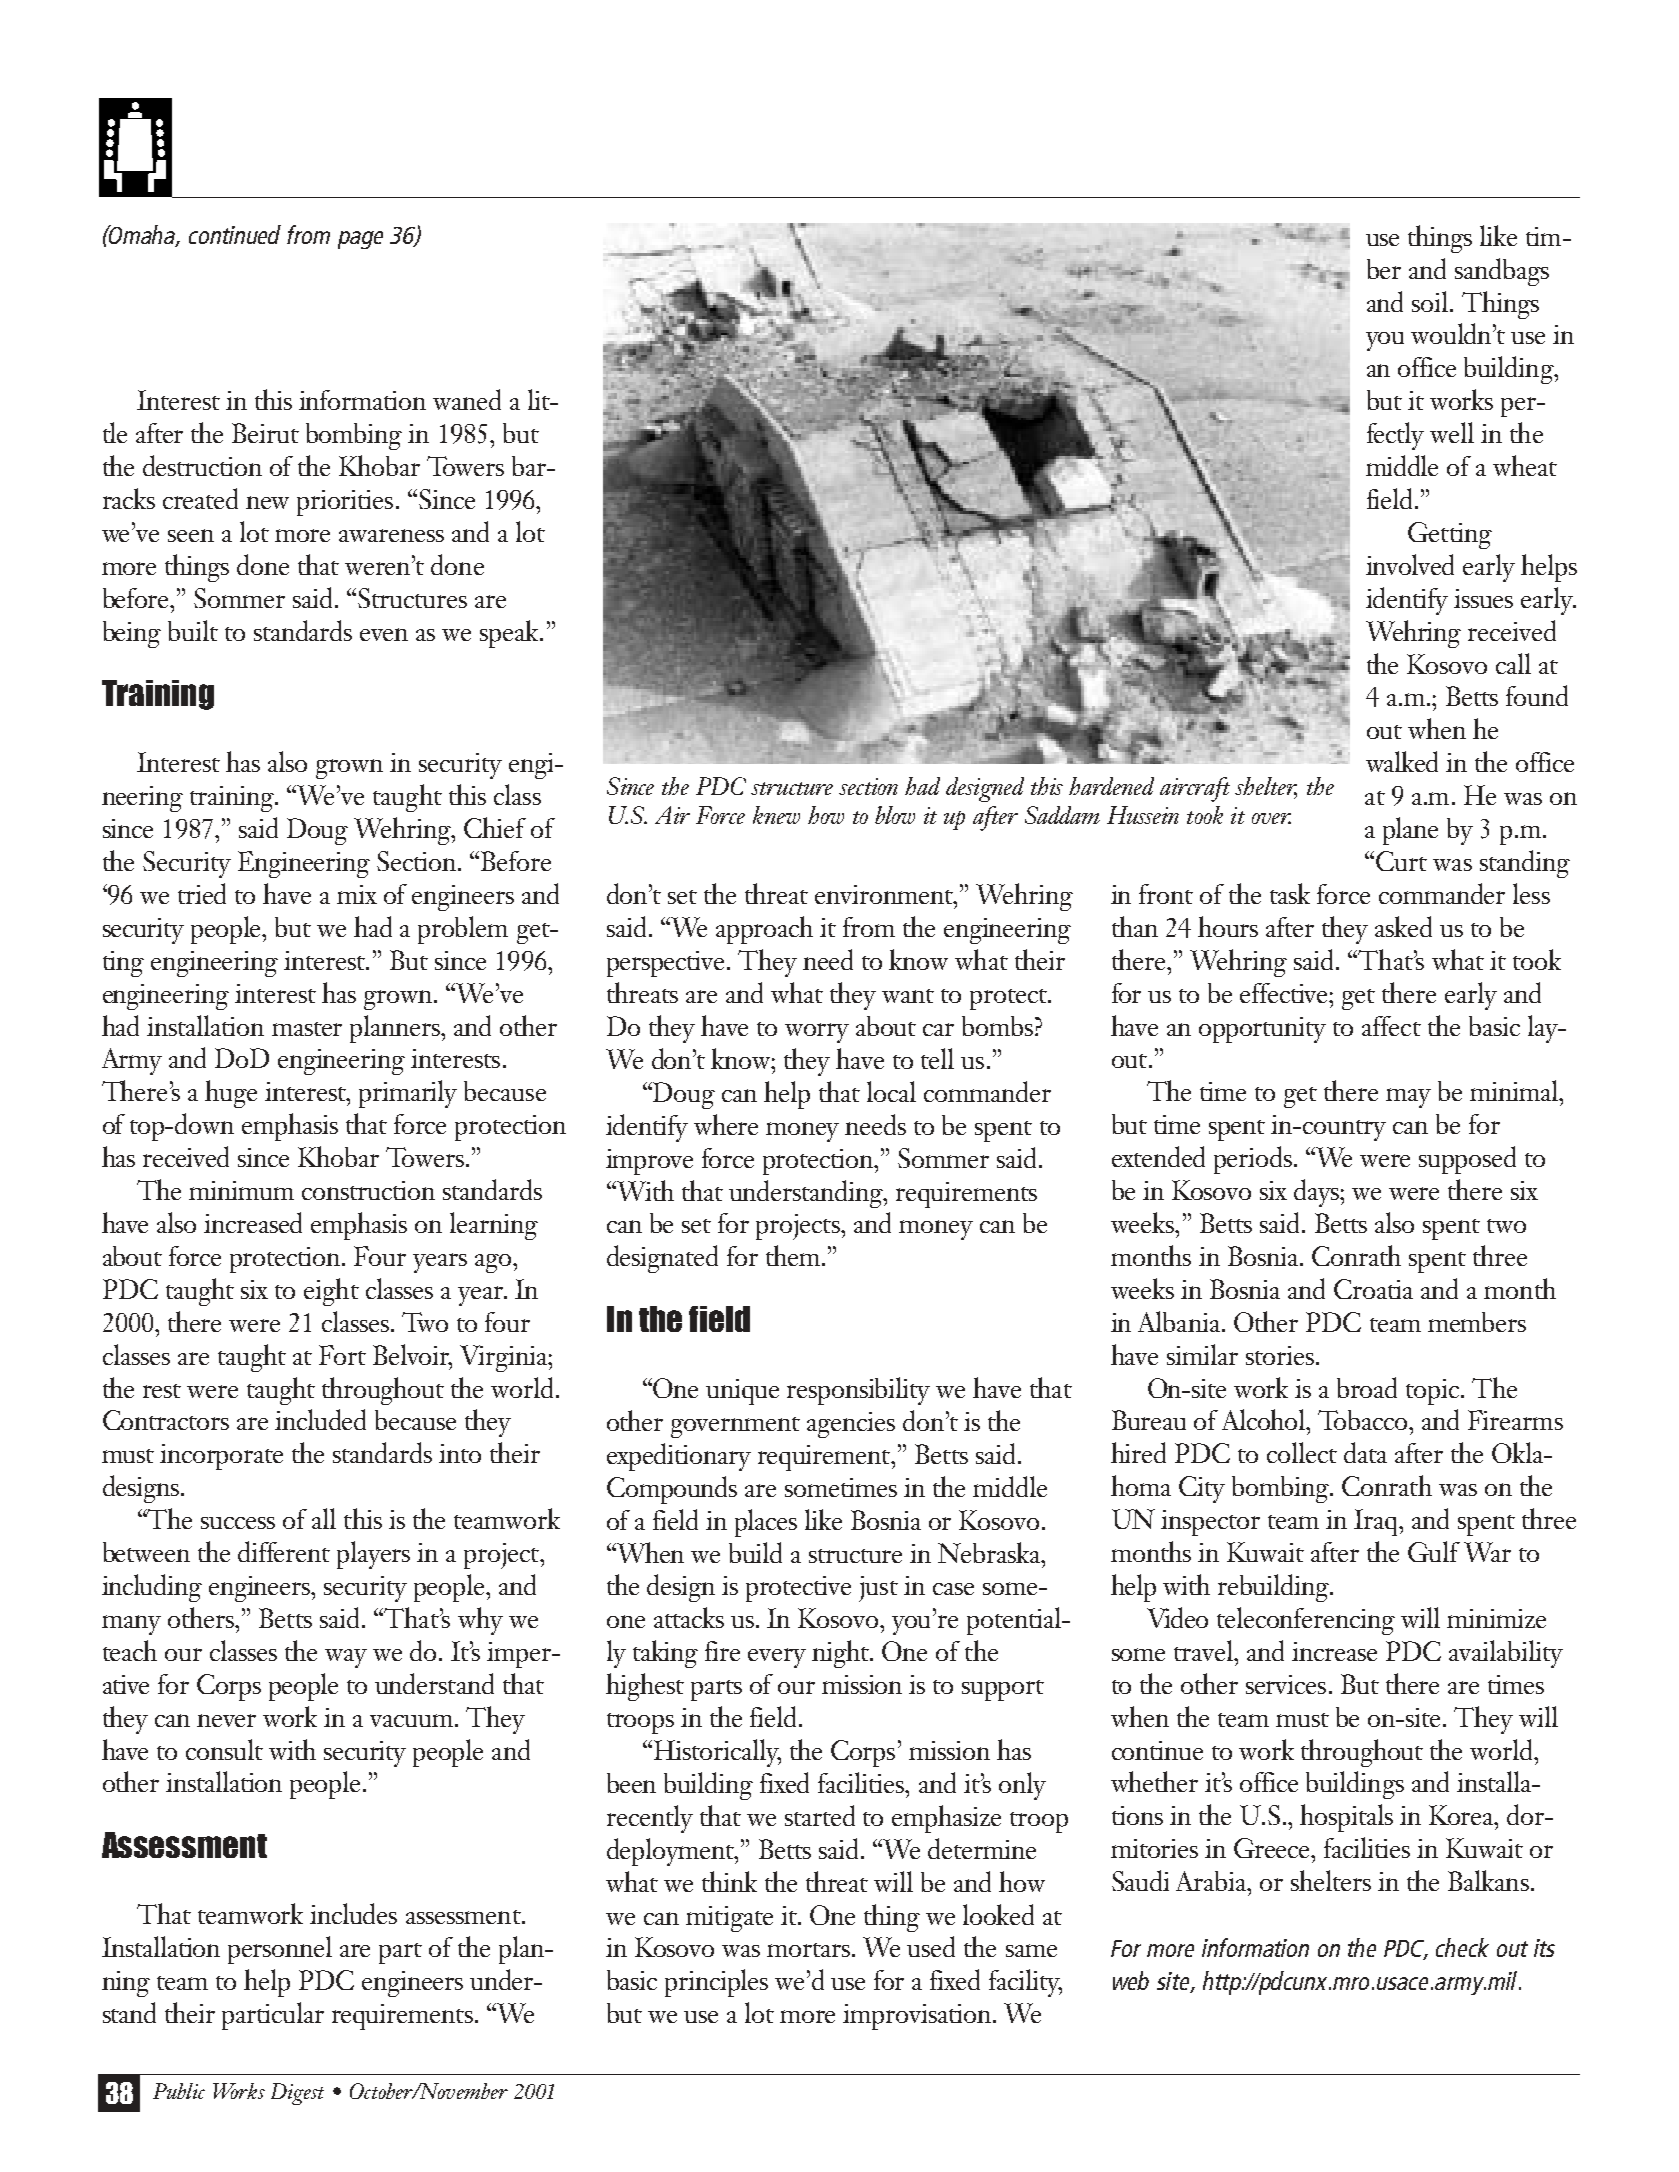  What do you see at coordinates (917, 2017) in the screenshot?
I see `improvisation` at bounding box center [917, 2017].
